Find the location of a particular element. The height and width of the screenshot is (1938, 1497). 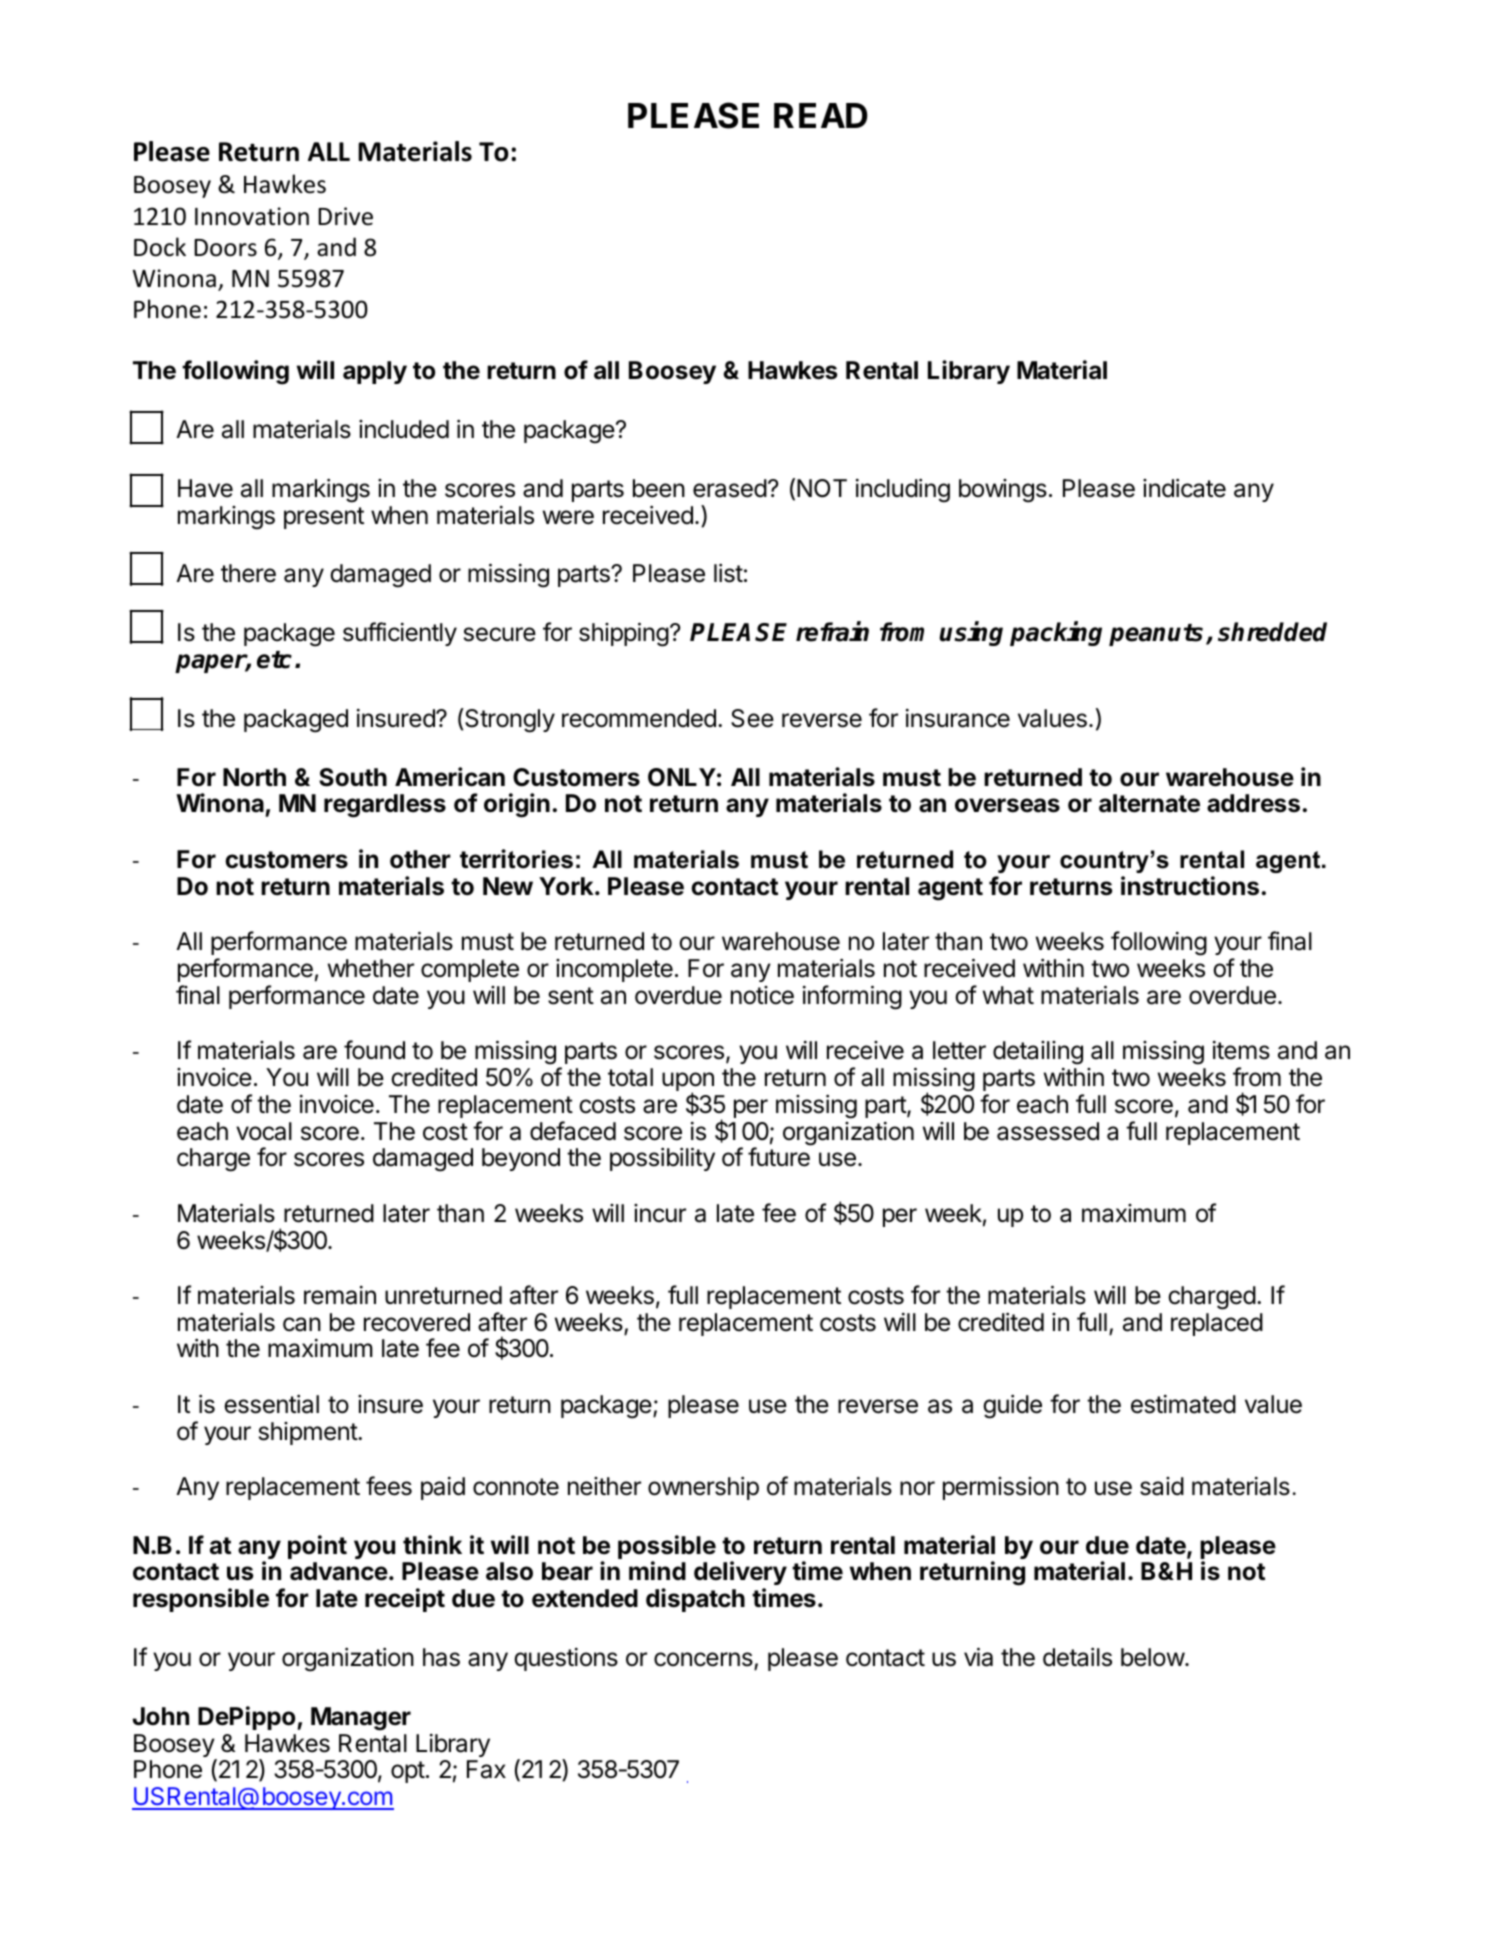

packing is located at coordinates (1056, 634).
